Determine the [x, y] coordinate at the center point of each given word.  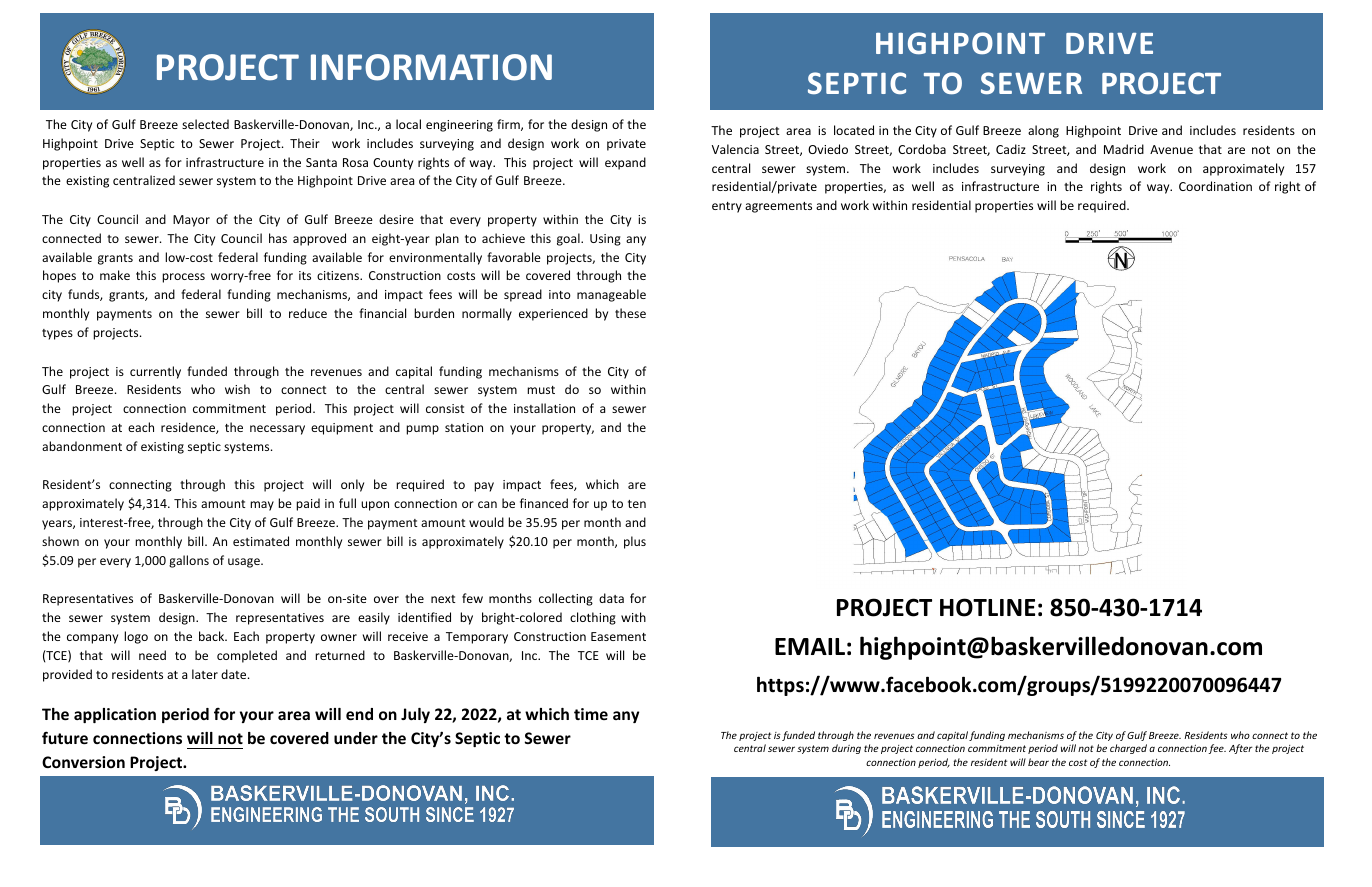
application [115, 715]
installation [544, 408]
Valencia [735, 149]
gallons [189, 561]
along [1043, 131]
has [278, 238]
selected [205, 124]
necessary [277, 430]
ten [637, 504]
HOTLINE [987, 607]
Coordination [1215, 186]
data [611, 598]
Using [605, 240]
